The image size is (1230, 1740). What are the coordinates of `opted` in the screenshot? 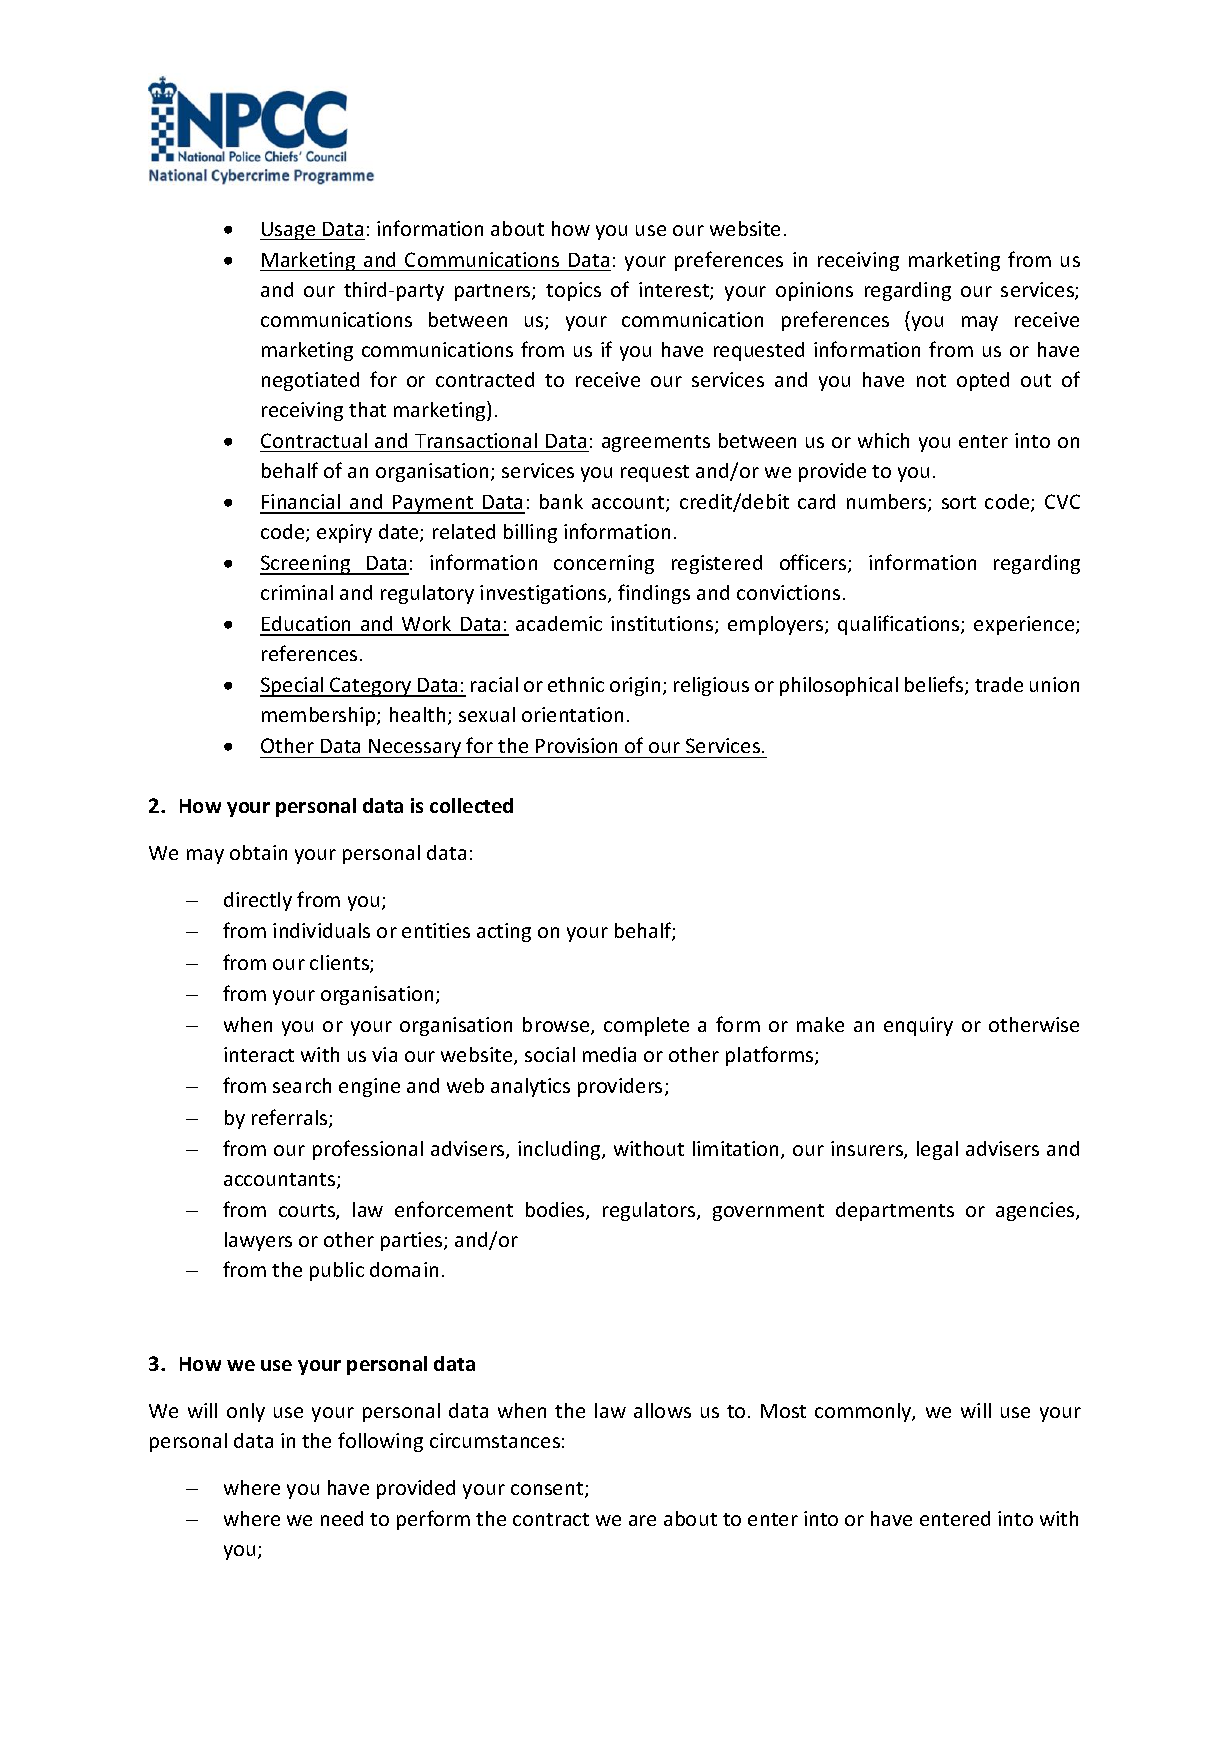 It's located at (983, 381).
